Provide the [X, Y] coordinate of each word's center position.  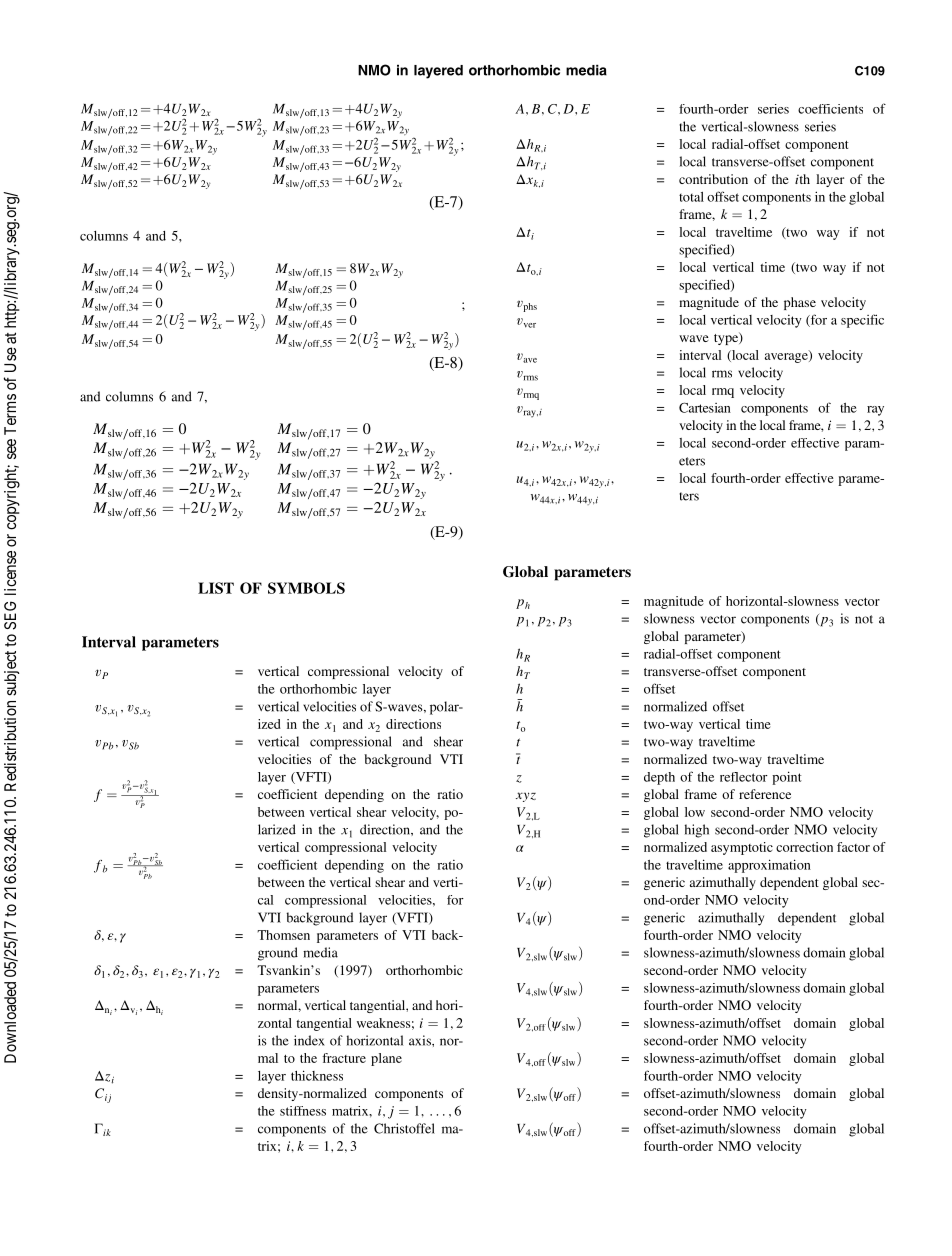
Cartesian [705, 407]
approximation [769, 866]
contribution [713, 179]
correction [804, 847]
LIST [216, 588]
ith [802, 179]
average [787, 357]
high [697, 831]
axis [421, 1040]
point [787, 778]
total [691, 197]
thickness [317, 1075]
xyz [526, 797]
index [309, 1040]
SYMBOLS [306, 588]
